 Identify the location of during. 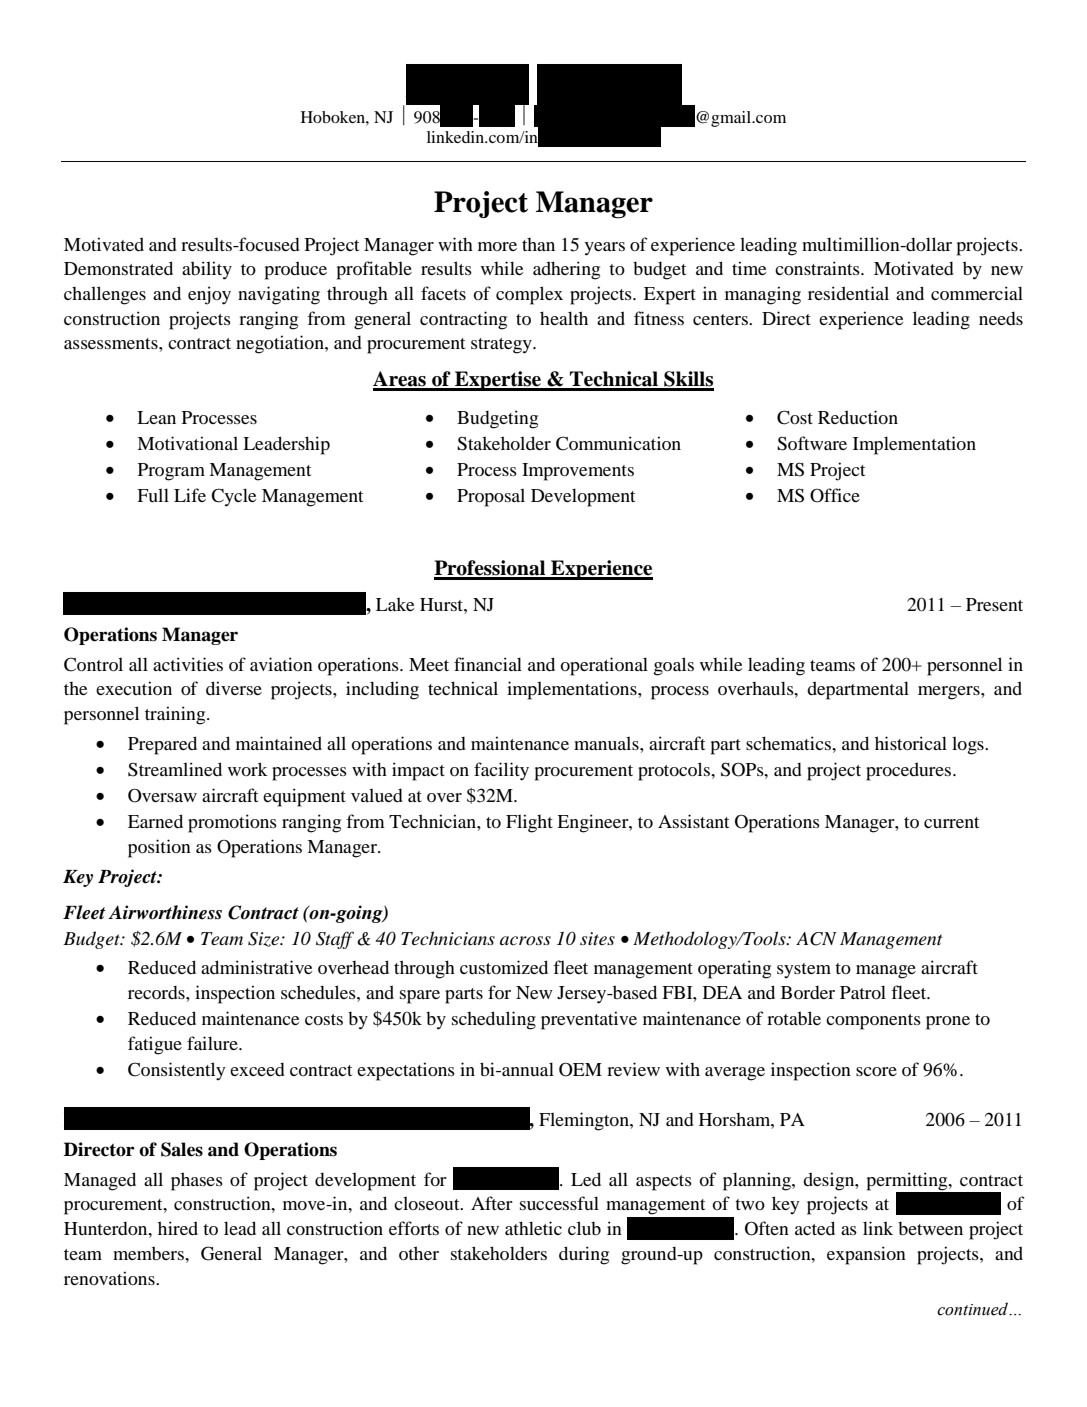
(584, 1255).
